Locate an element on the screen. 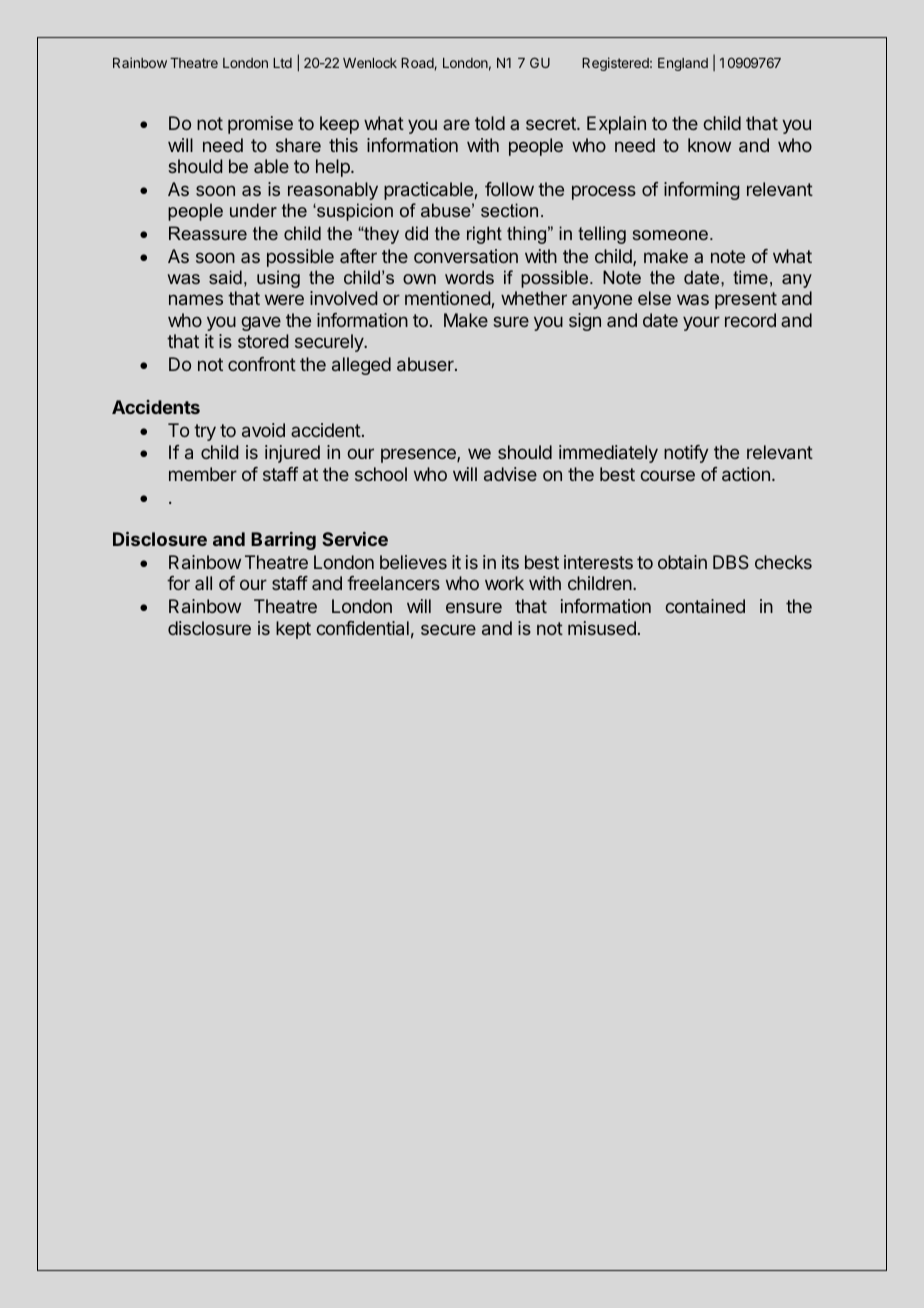  conversation is located at coordinates (466, 256).
